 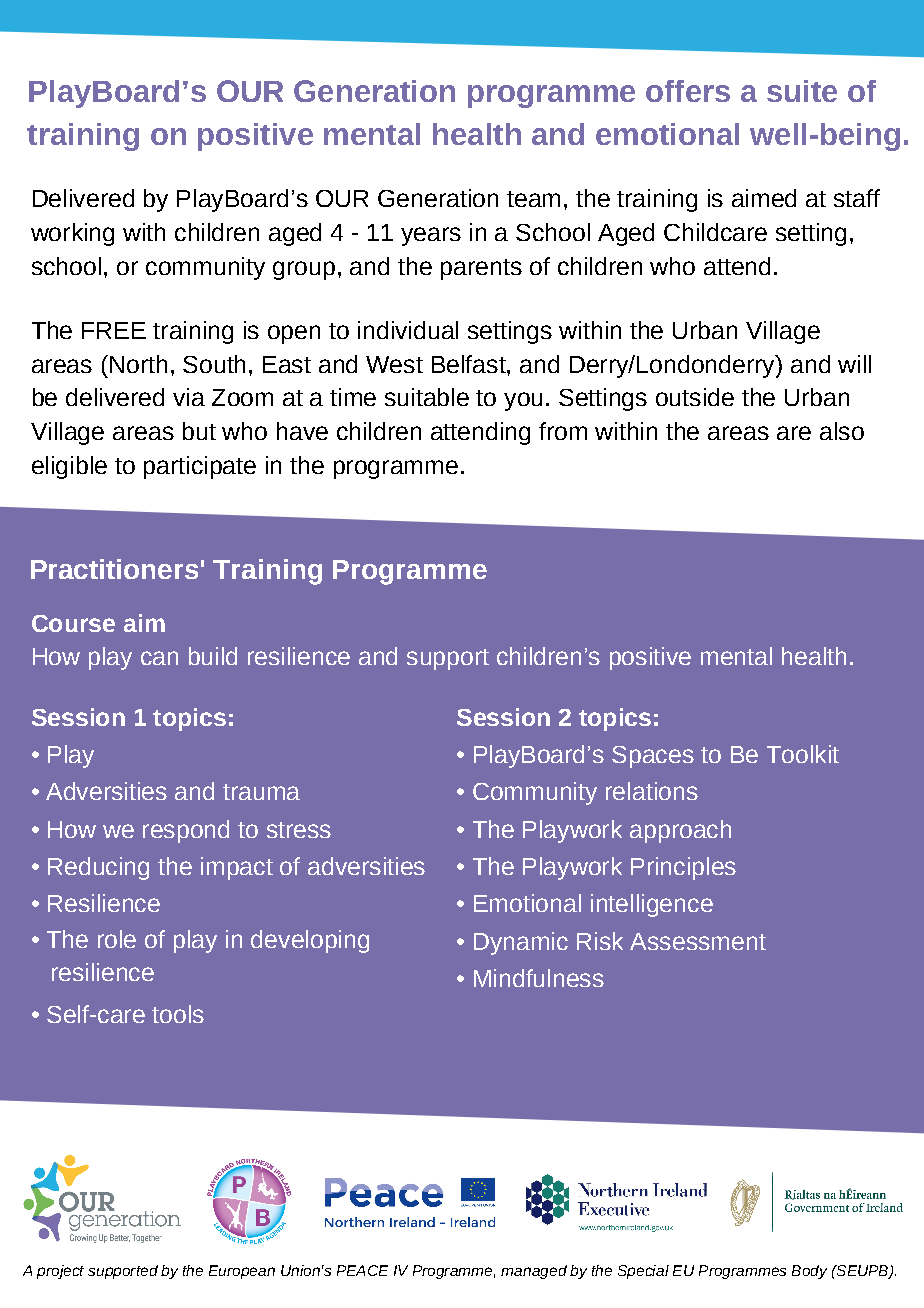 What do you see at coordinates (72, 234) in the document?
I see `working` at bounding box center [72, 234].
